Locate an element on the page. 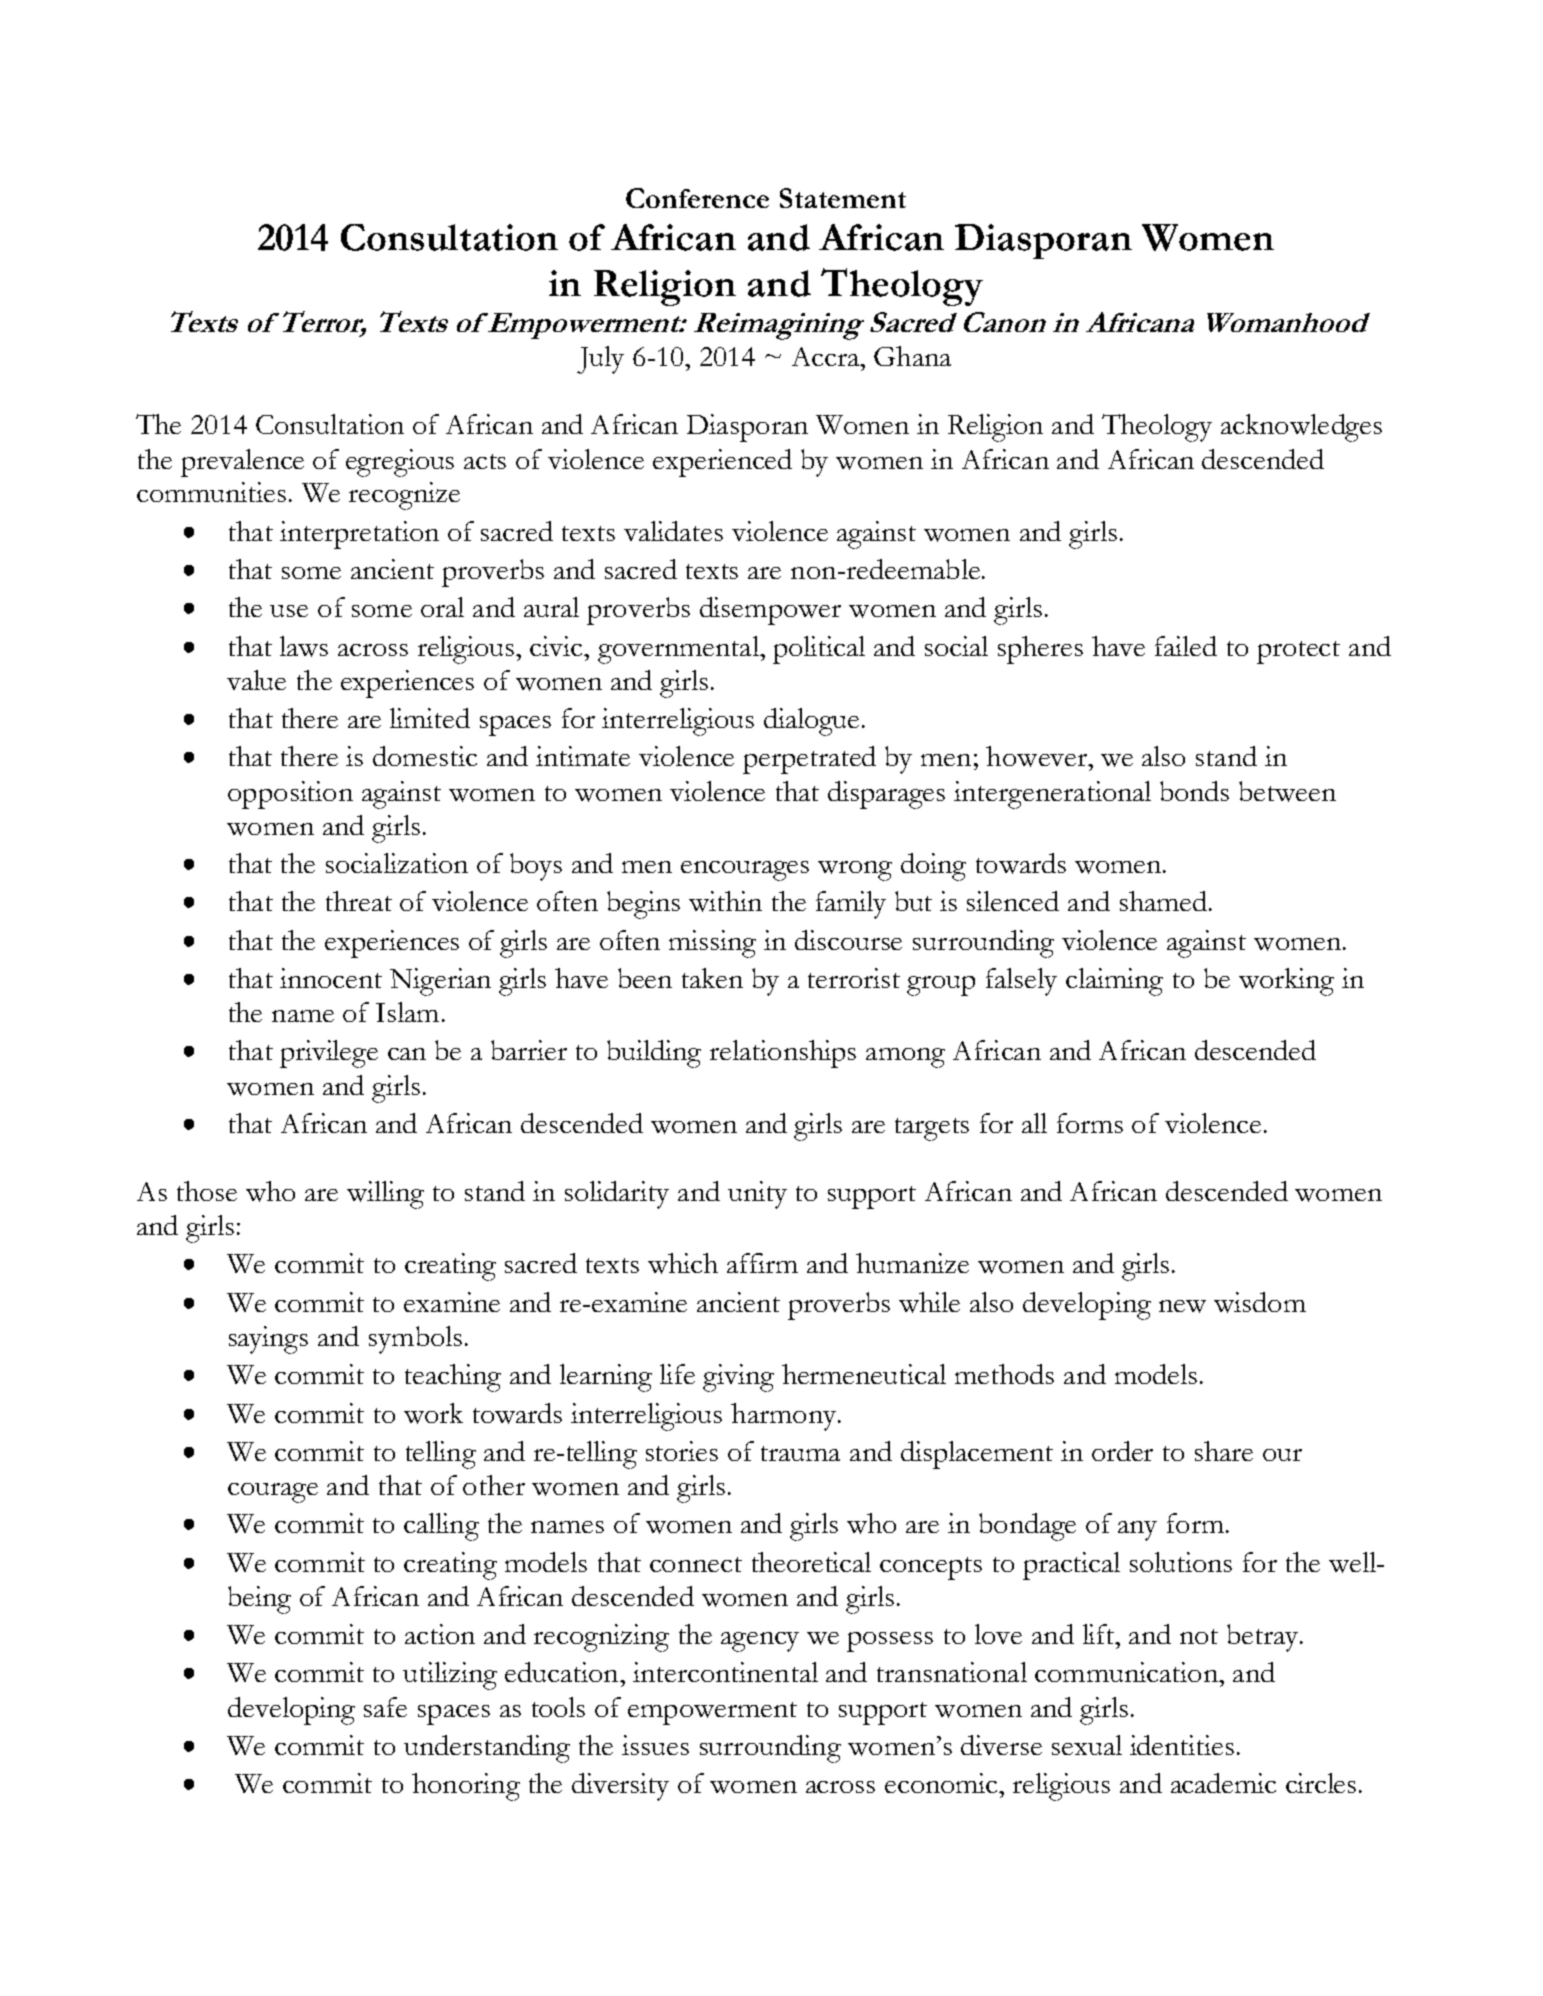 This image has width=1543, height=1996. new is located at coordinates (1182, 1306).
